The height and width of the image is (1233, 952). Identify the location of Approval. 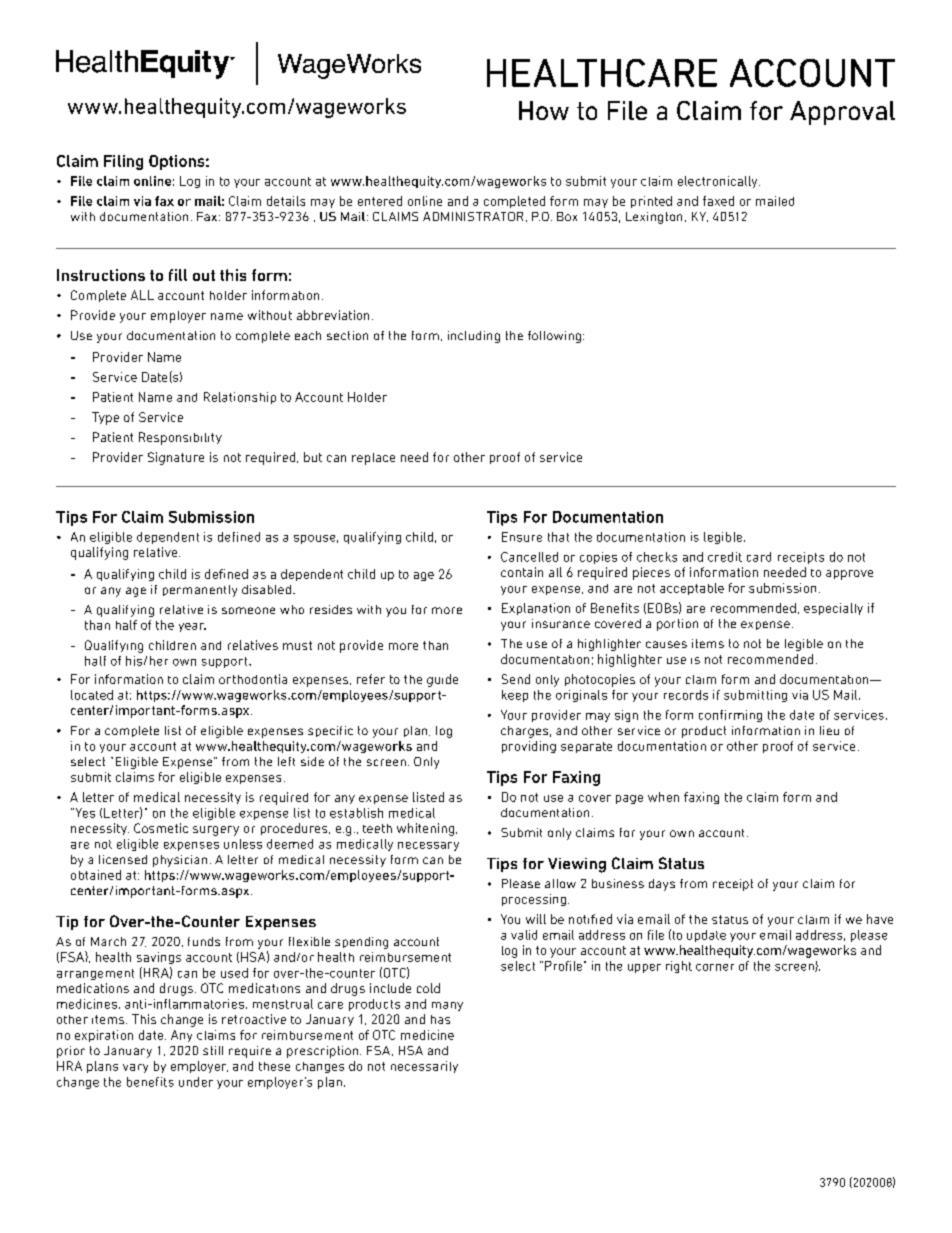
(842, 113).
